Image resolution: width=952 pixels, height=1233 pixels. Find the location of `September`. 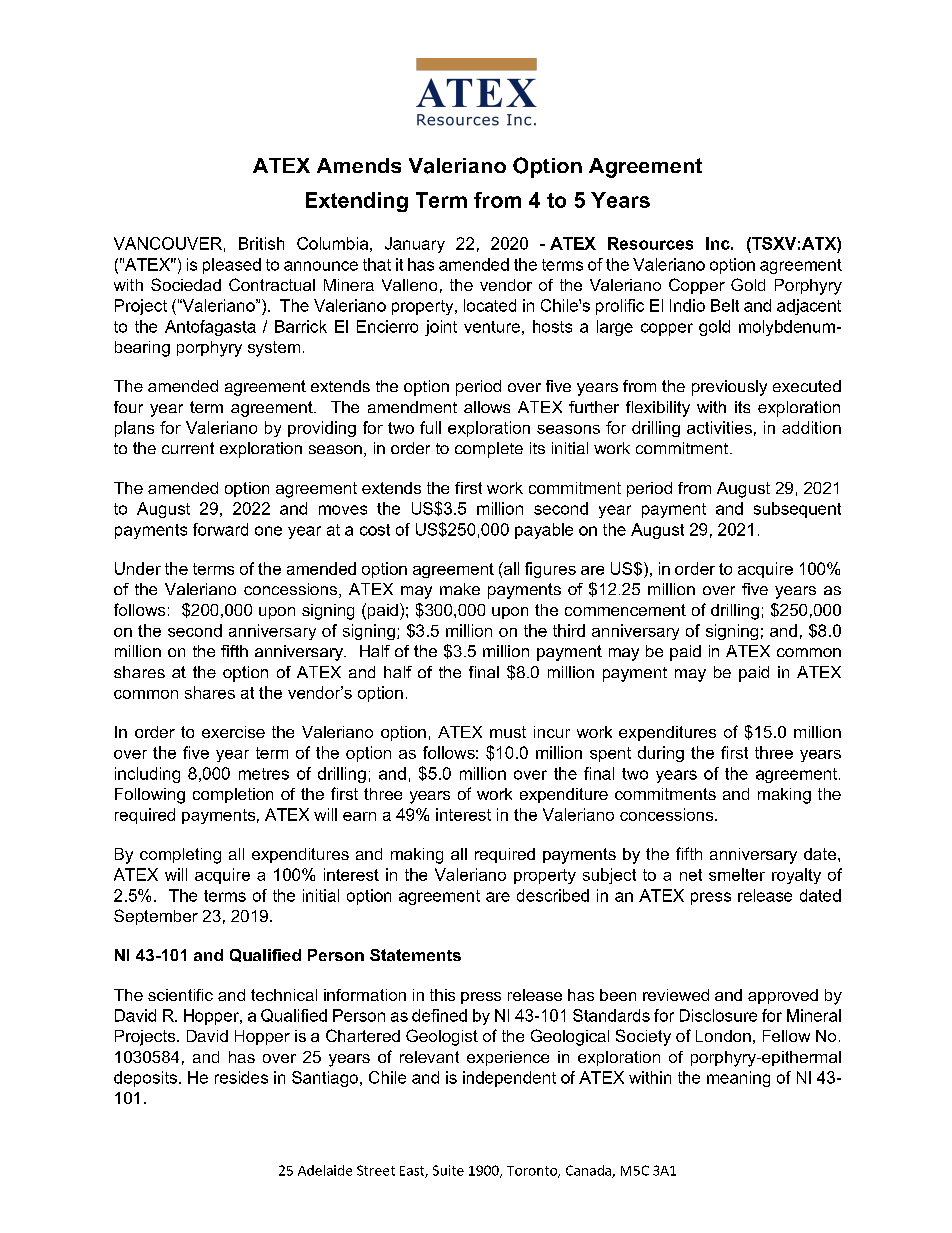

September is located at coordinates (156, 917).
